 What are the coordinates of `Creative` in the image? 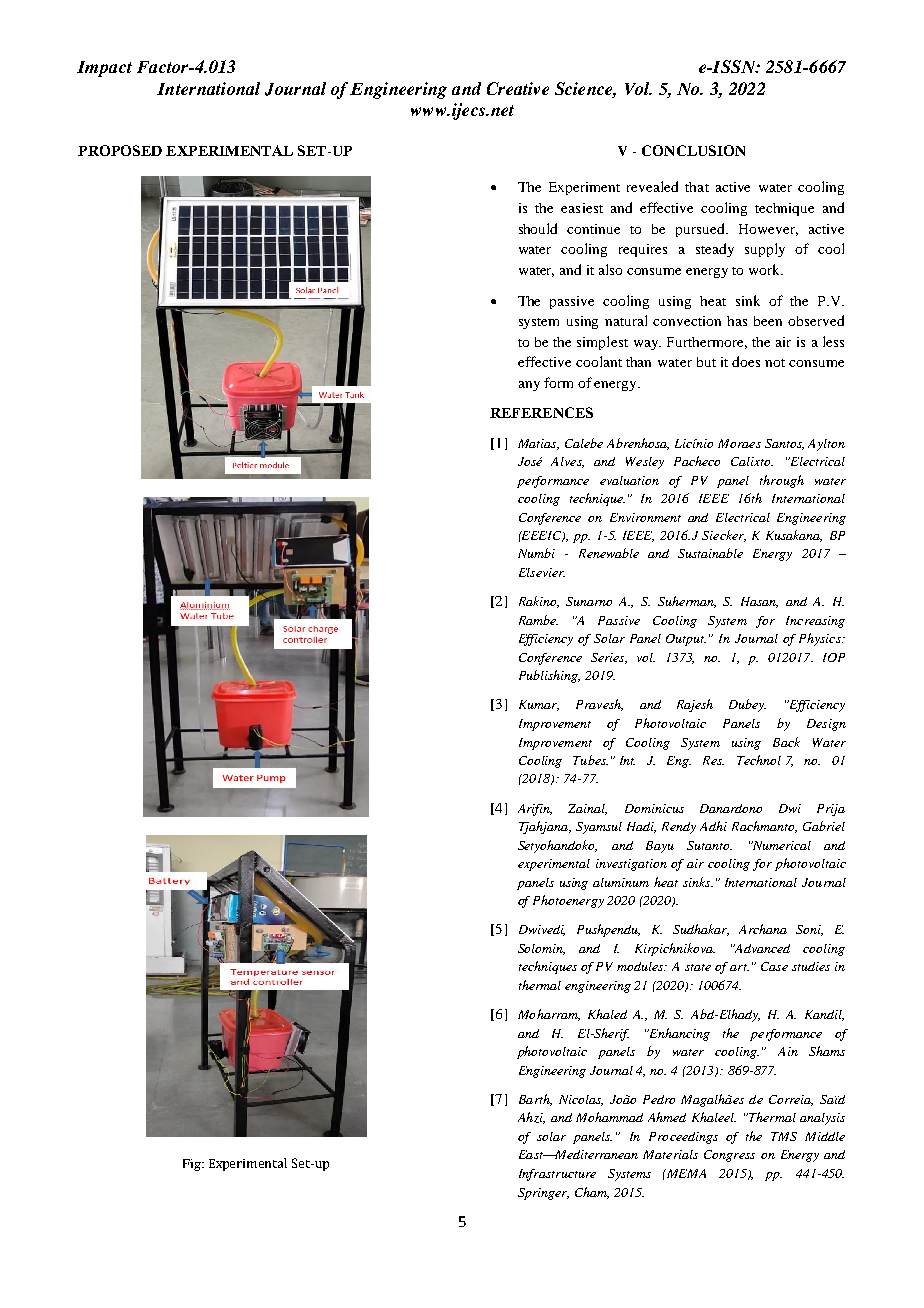 It's located at (518, 88).
